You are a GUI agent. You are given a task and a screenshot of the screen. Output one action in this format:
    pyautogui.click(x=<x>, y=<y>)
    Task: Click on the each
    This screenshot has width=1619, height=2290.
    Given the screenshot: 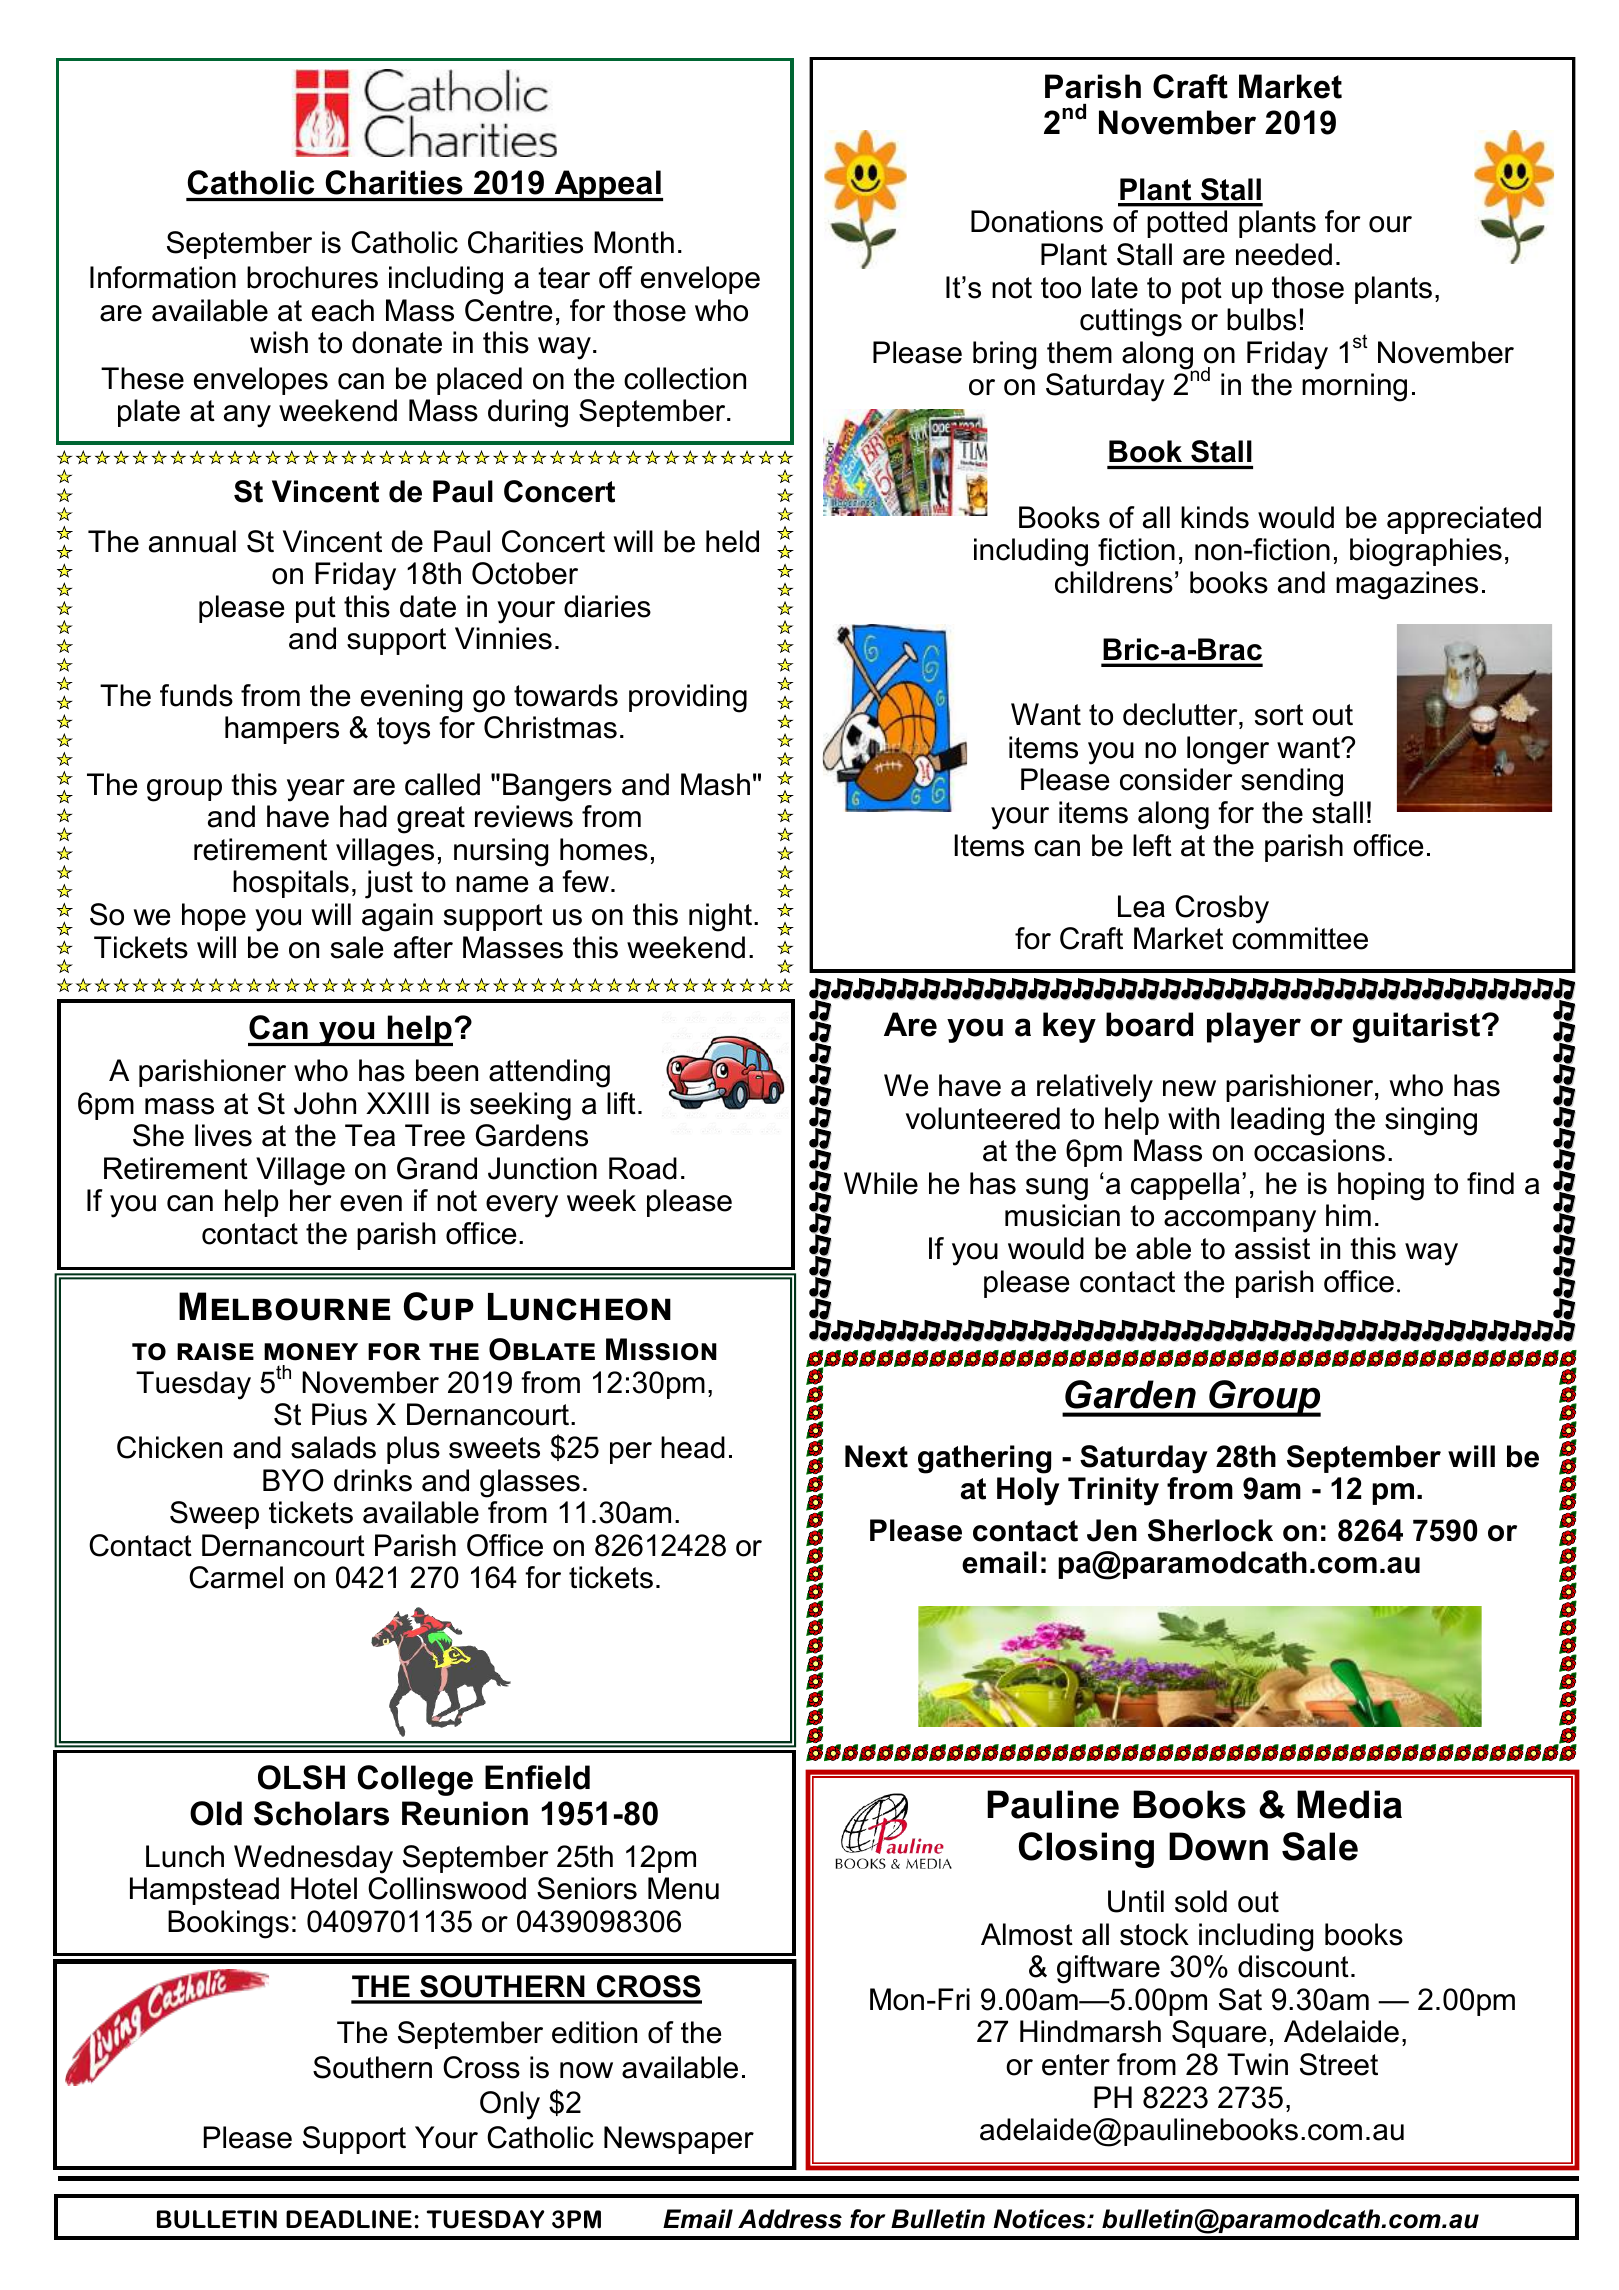 What is the action you would take?
    pyautogui.click(x=343, y=310)
